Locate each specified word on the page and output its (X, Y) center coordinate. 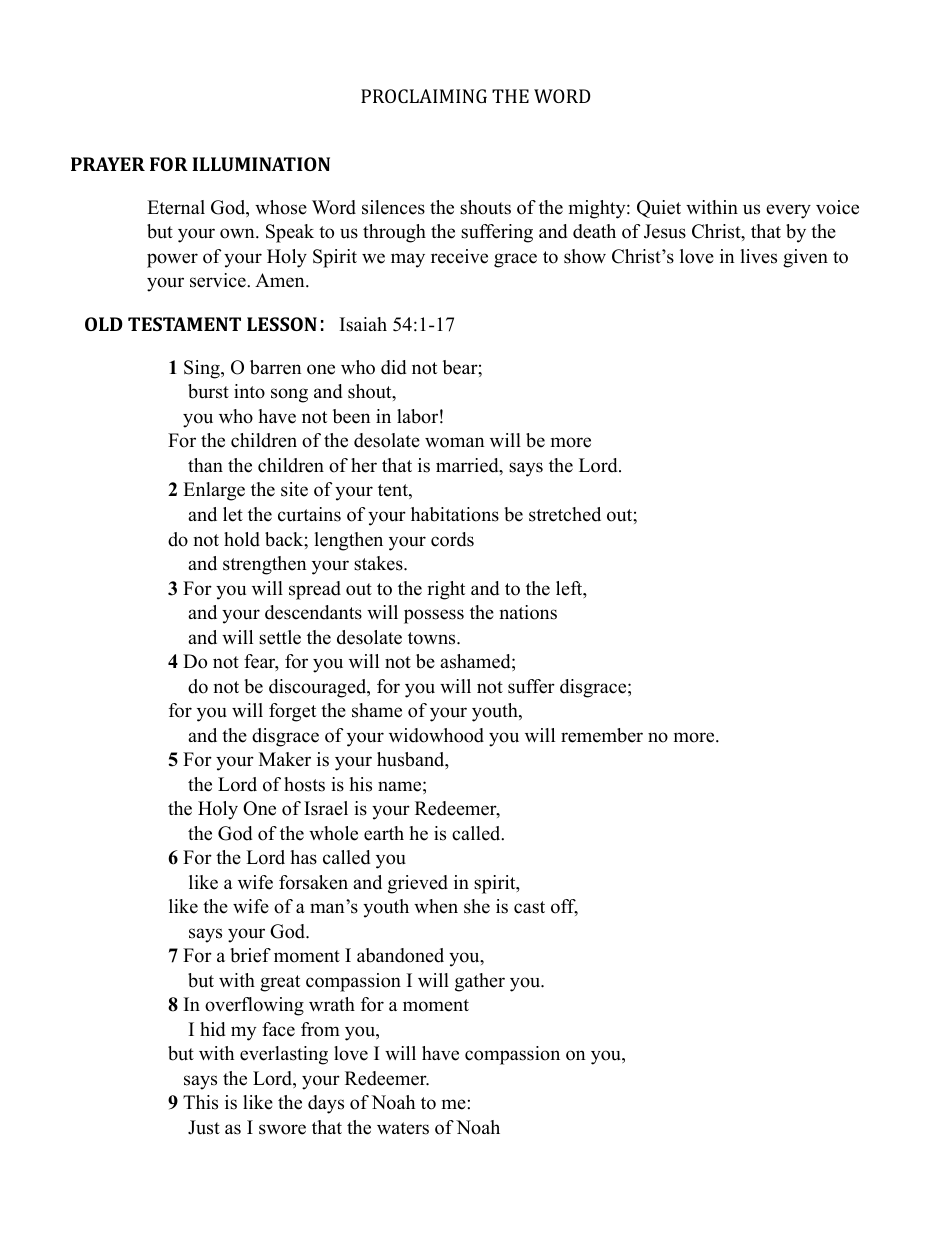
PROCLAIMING (424, 96)
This (200, 1102)
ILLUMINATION (261, 164)
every (788, 211)
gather (480, 982)
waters (403, 1128)
